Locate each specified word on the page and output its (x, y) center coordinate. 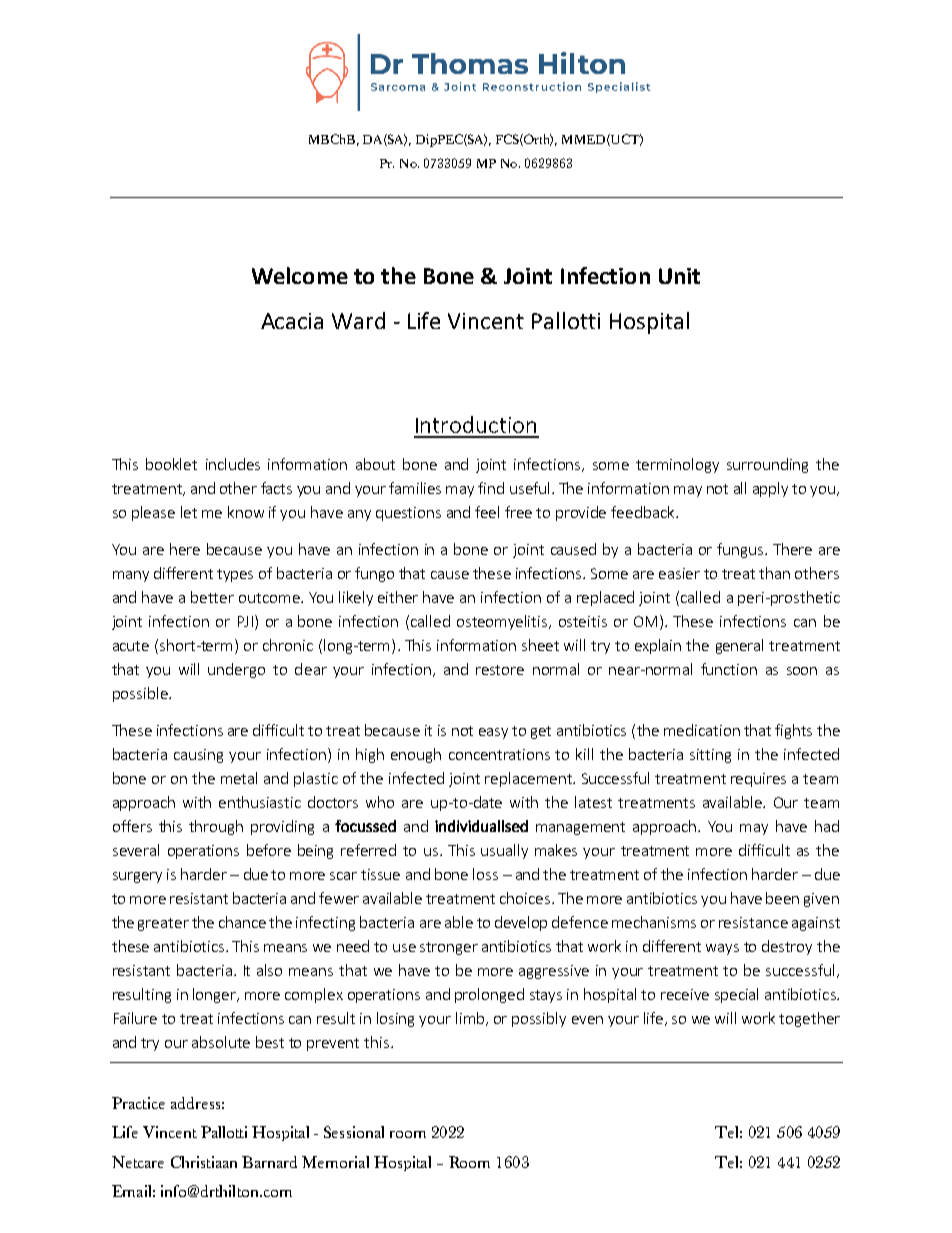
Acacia (292, 321)
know (246, 512)
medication (702, 730)
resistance (753, 922)
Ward (358, 320)
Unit (679, 276)
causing (198, 756)
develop (521, 923)
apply (770, 489)
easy (493, 733)
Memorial (335, 1162)
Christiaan (204, 1162)
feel (487, 512)
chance (242, 922)
